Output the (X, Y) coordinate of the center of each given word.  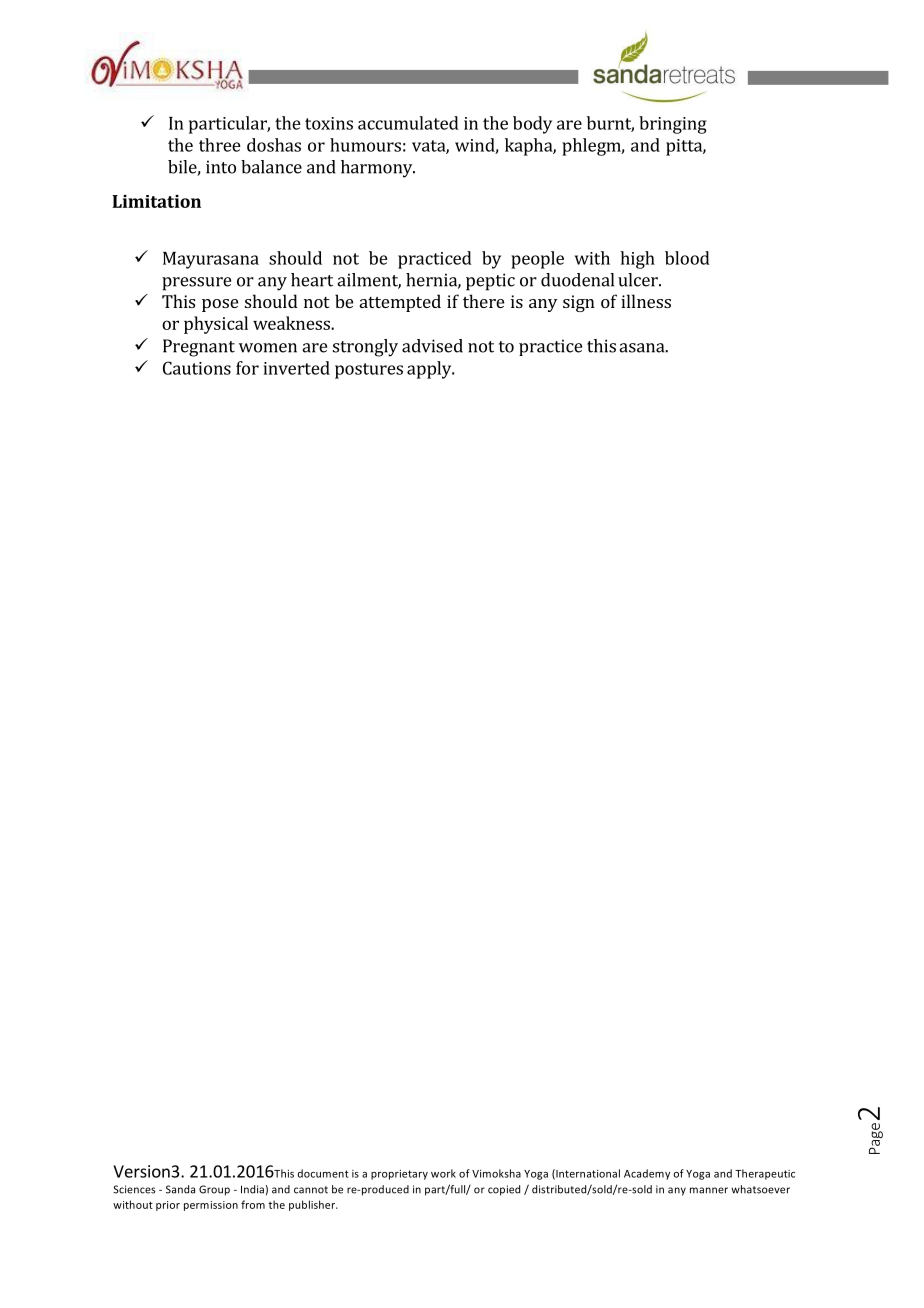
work (443, 1173)
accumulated (408, 123)
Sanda (180, 1189)
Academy (647, 1174)
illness (646, 301)
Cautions (197, 368)
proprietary (399, 1174)
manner (709, 1190)
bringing (673, 125)
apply (430, 370)
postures (369, 371)
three (220, 145)
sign (579, 303)
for (247, 368)
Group (214, 1190)
